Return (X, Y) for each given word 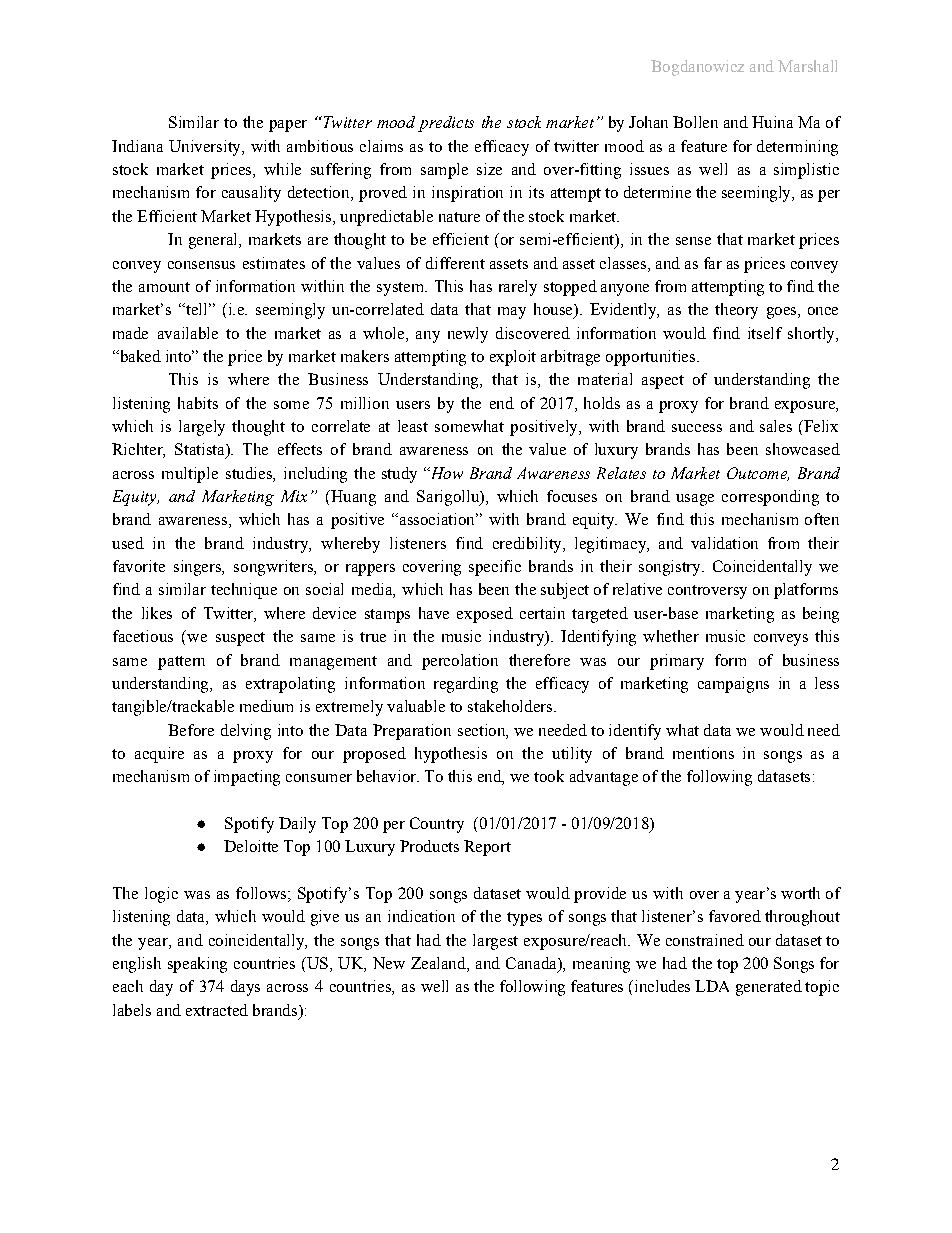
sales (776, 426)
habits (198, 403)
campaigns (733, 685)
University (206, 148)
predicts (446, 124)
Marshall (807, 66)
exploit (513, 358)
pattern (181, 663)
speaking (197, 965)
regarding (466, 685)
